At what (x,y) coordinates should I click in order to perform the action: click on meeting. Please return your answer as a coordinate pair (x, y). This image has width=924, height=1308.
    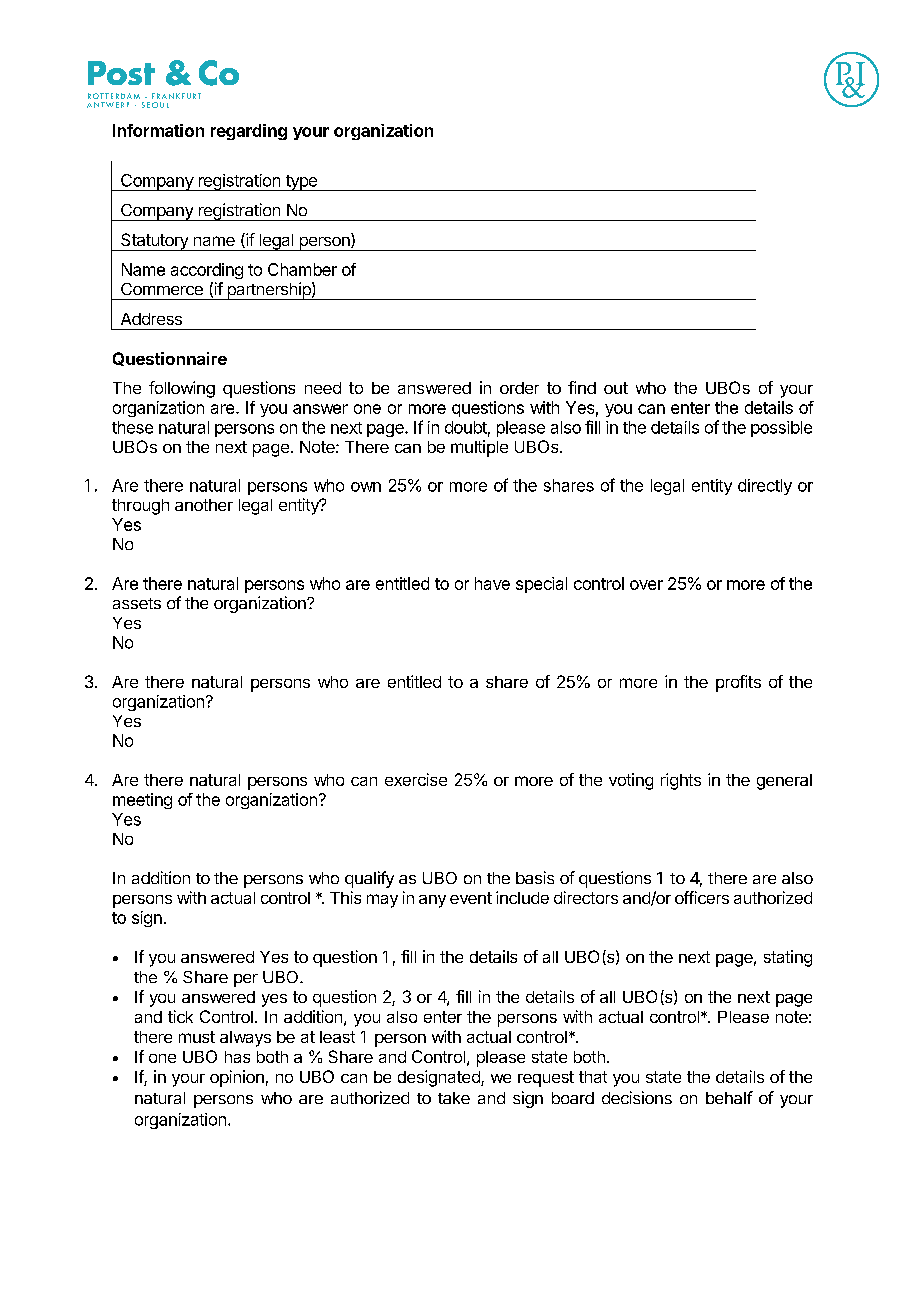
    Looking at the image, I should click on (142, 801).
